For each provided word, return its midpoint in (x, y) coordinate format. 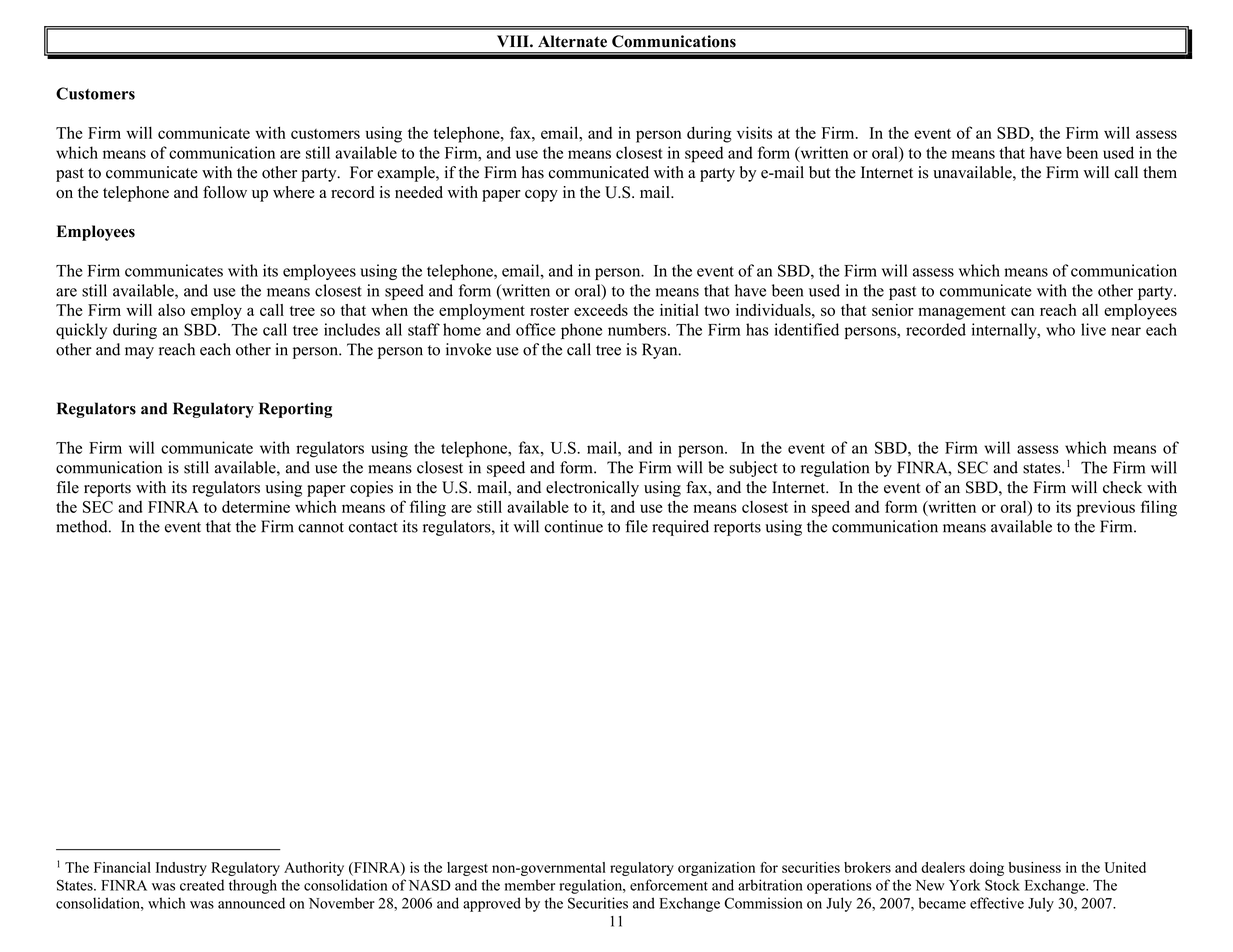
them (1160, 172)
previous (1106, 508)
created (202, 885)
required (680, 528)
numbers (638, 329)
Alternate (572, 41)
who (1060, 329)
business (1035, 867)
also (171, 310)
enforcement (669, 885)
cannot (321, 527)
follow (225, 192)
